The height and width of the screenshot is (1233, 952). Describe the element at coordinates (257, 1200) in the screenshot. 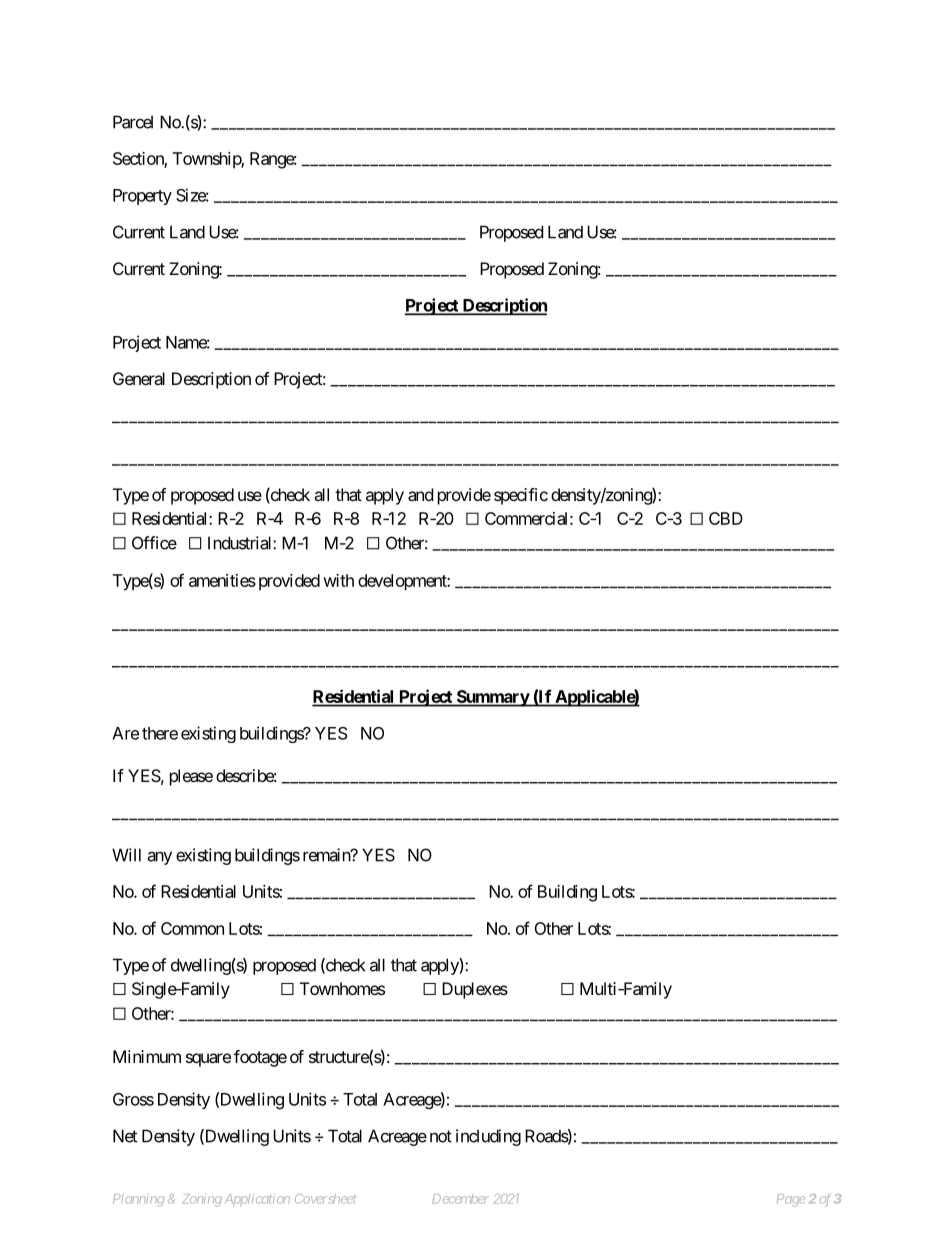

I see `Application` at that location.
